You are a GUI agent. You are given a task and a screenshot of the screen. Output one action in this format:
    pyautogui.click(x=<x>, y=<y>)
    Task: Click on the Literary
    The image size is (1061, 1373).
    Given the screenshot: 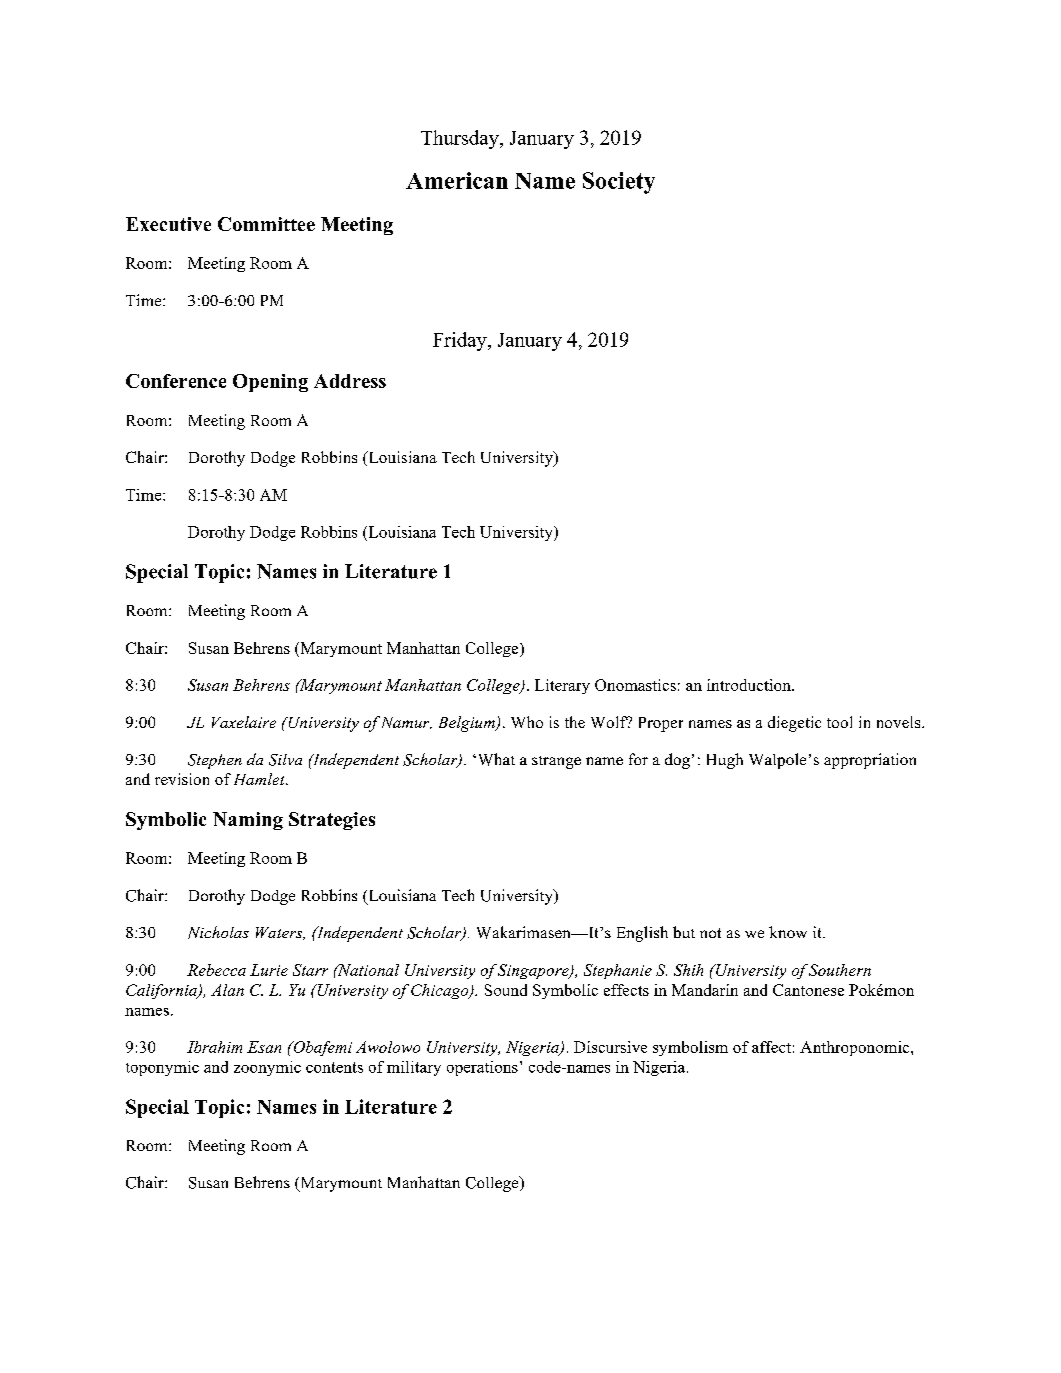 What is the action you would take?
    pyautogui.click(x=562, y=686)
